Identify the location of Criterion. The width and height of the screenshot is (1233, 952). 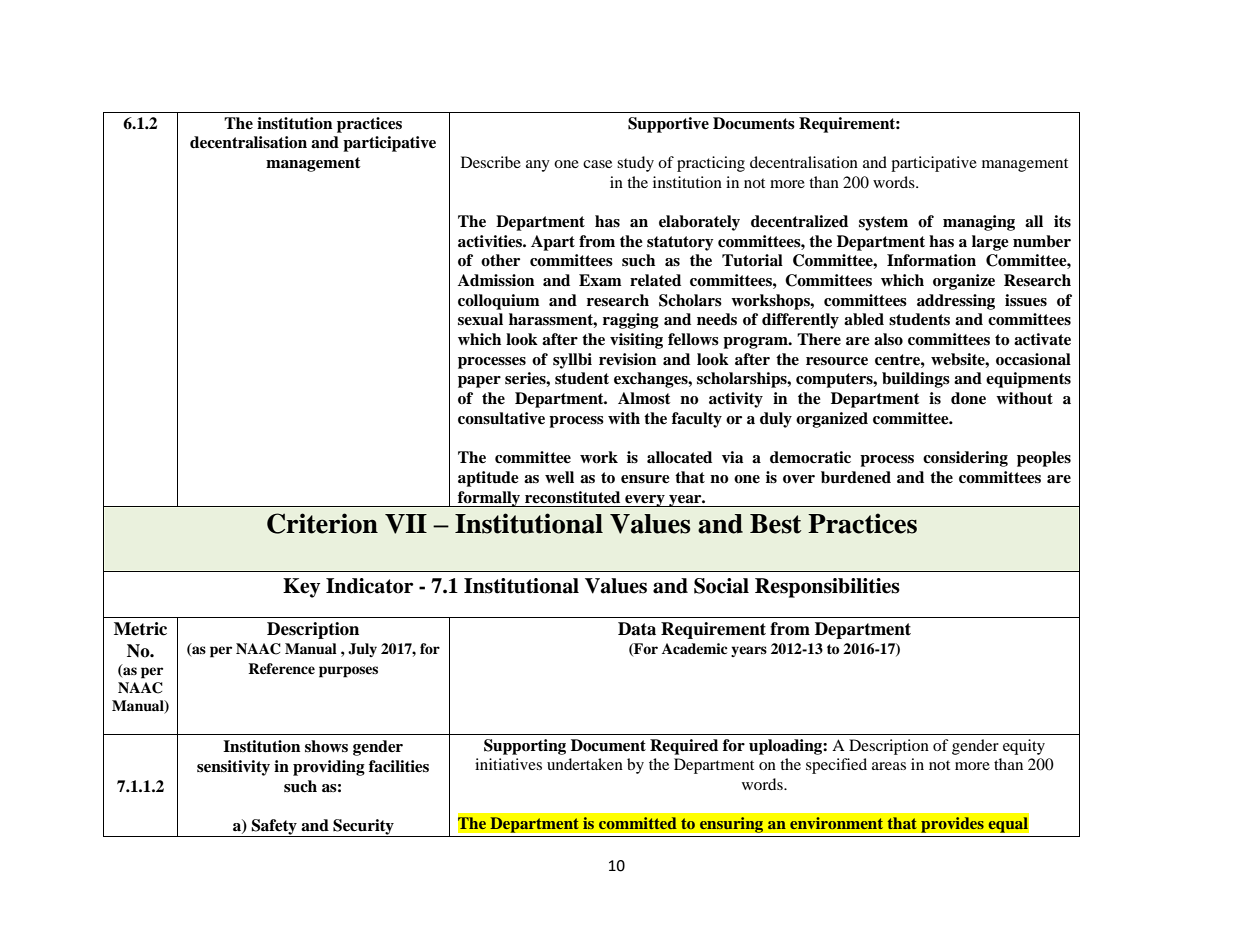
(322, 523).
